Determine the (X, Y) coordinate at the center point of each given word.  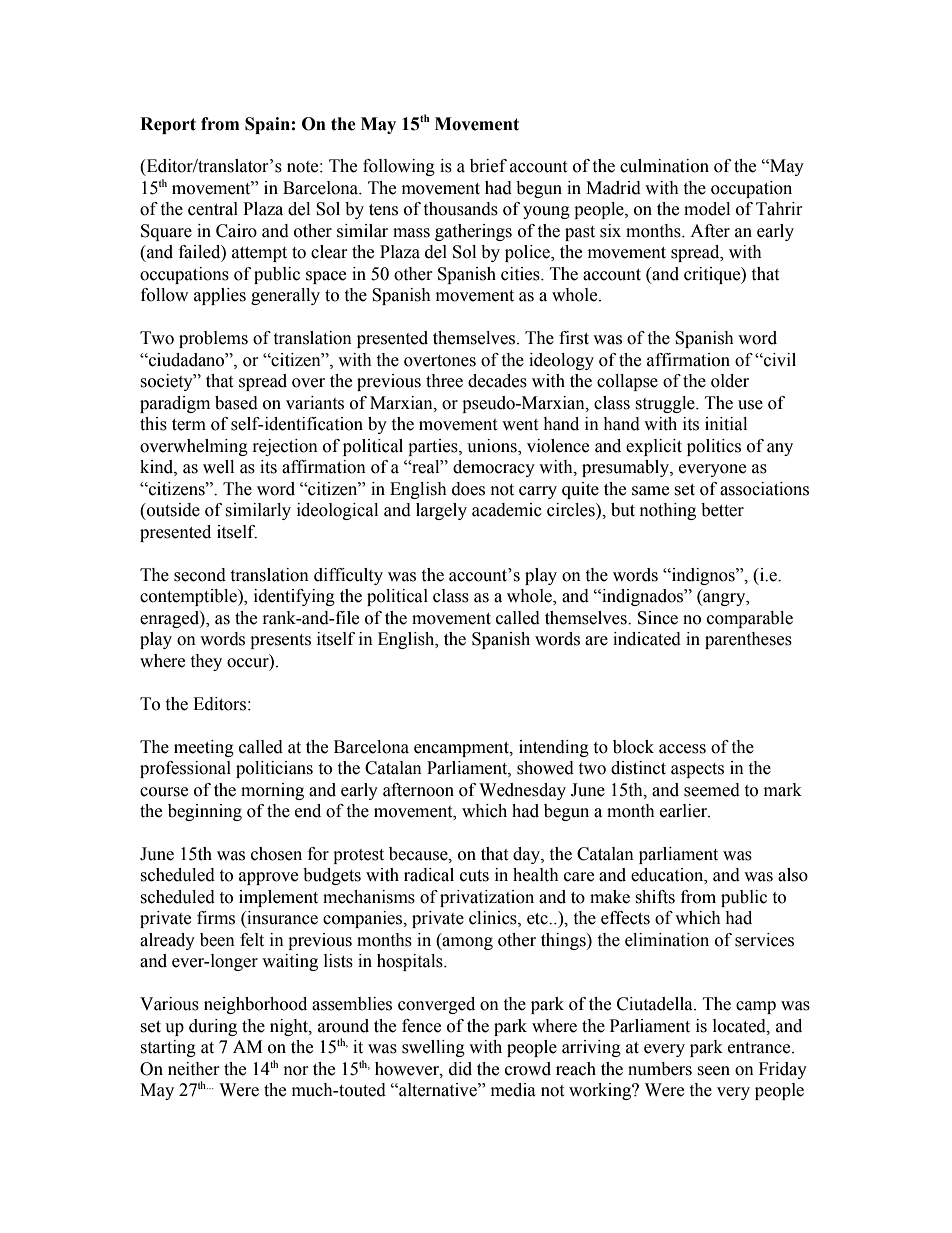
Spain (267, 125)
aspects (697, 770)
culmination (664, 166)
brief (488, 166)
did (460, 1069)
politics (714, 447)
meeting (204, 748)
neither (194, 1069)
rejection (285, 447)
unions (493, 447)
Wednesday (522, 791)
